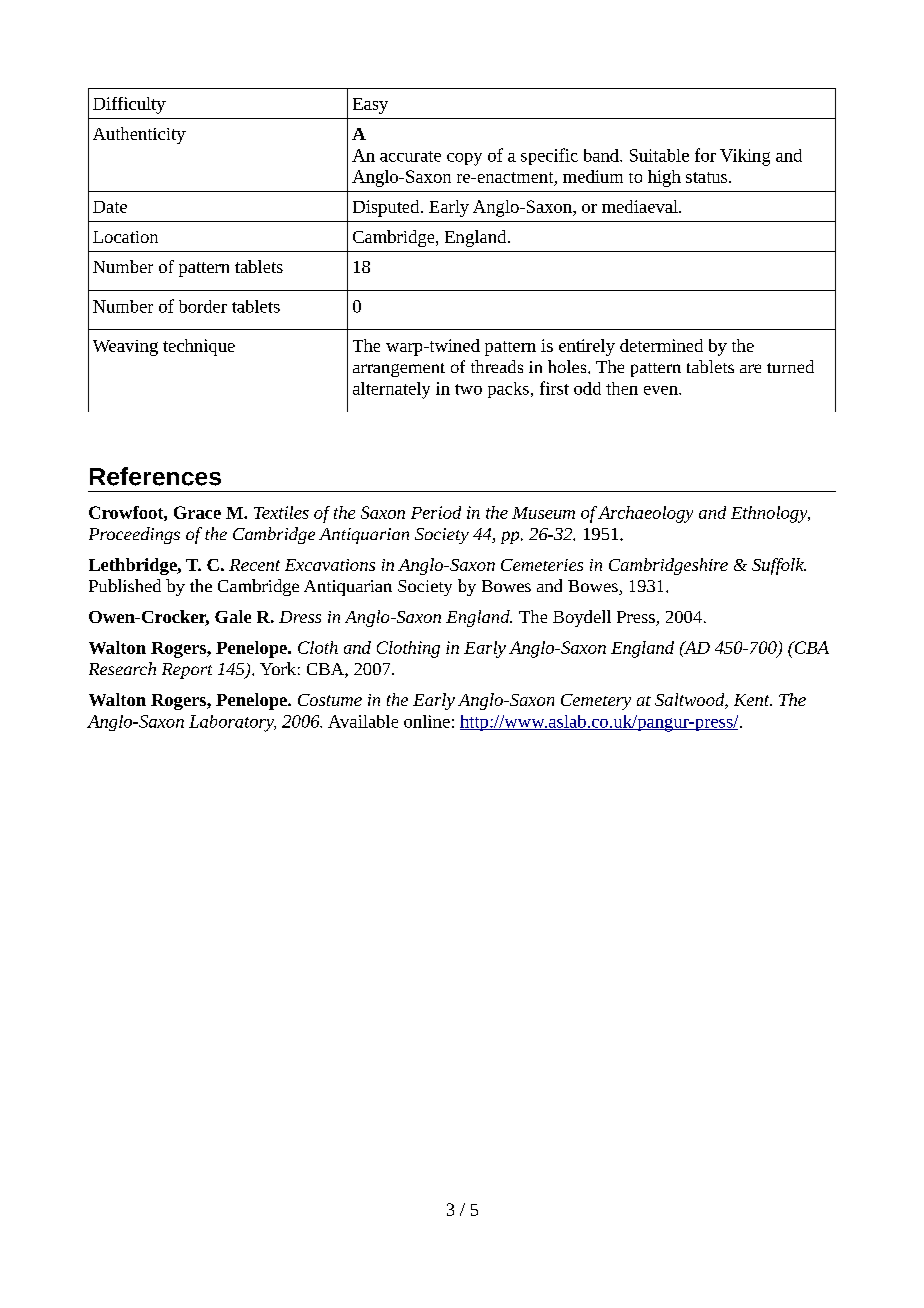 The height and width of the screenshot is (1308, 924). I want to click on copy, so click(464, 159).
